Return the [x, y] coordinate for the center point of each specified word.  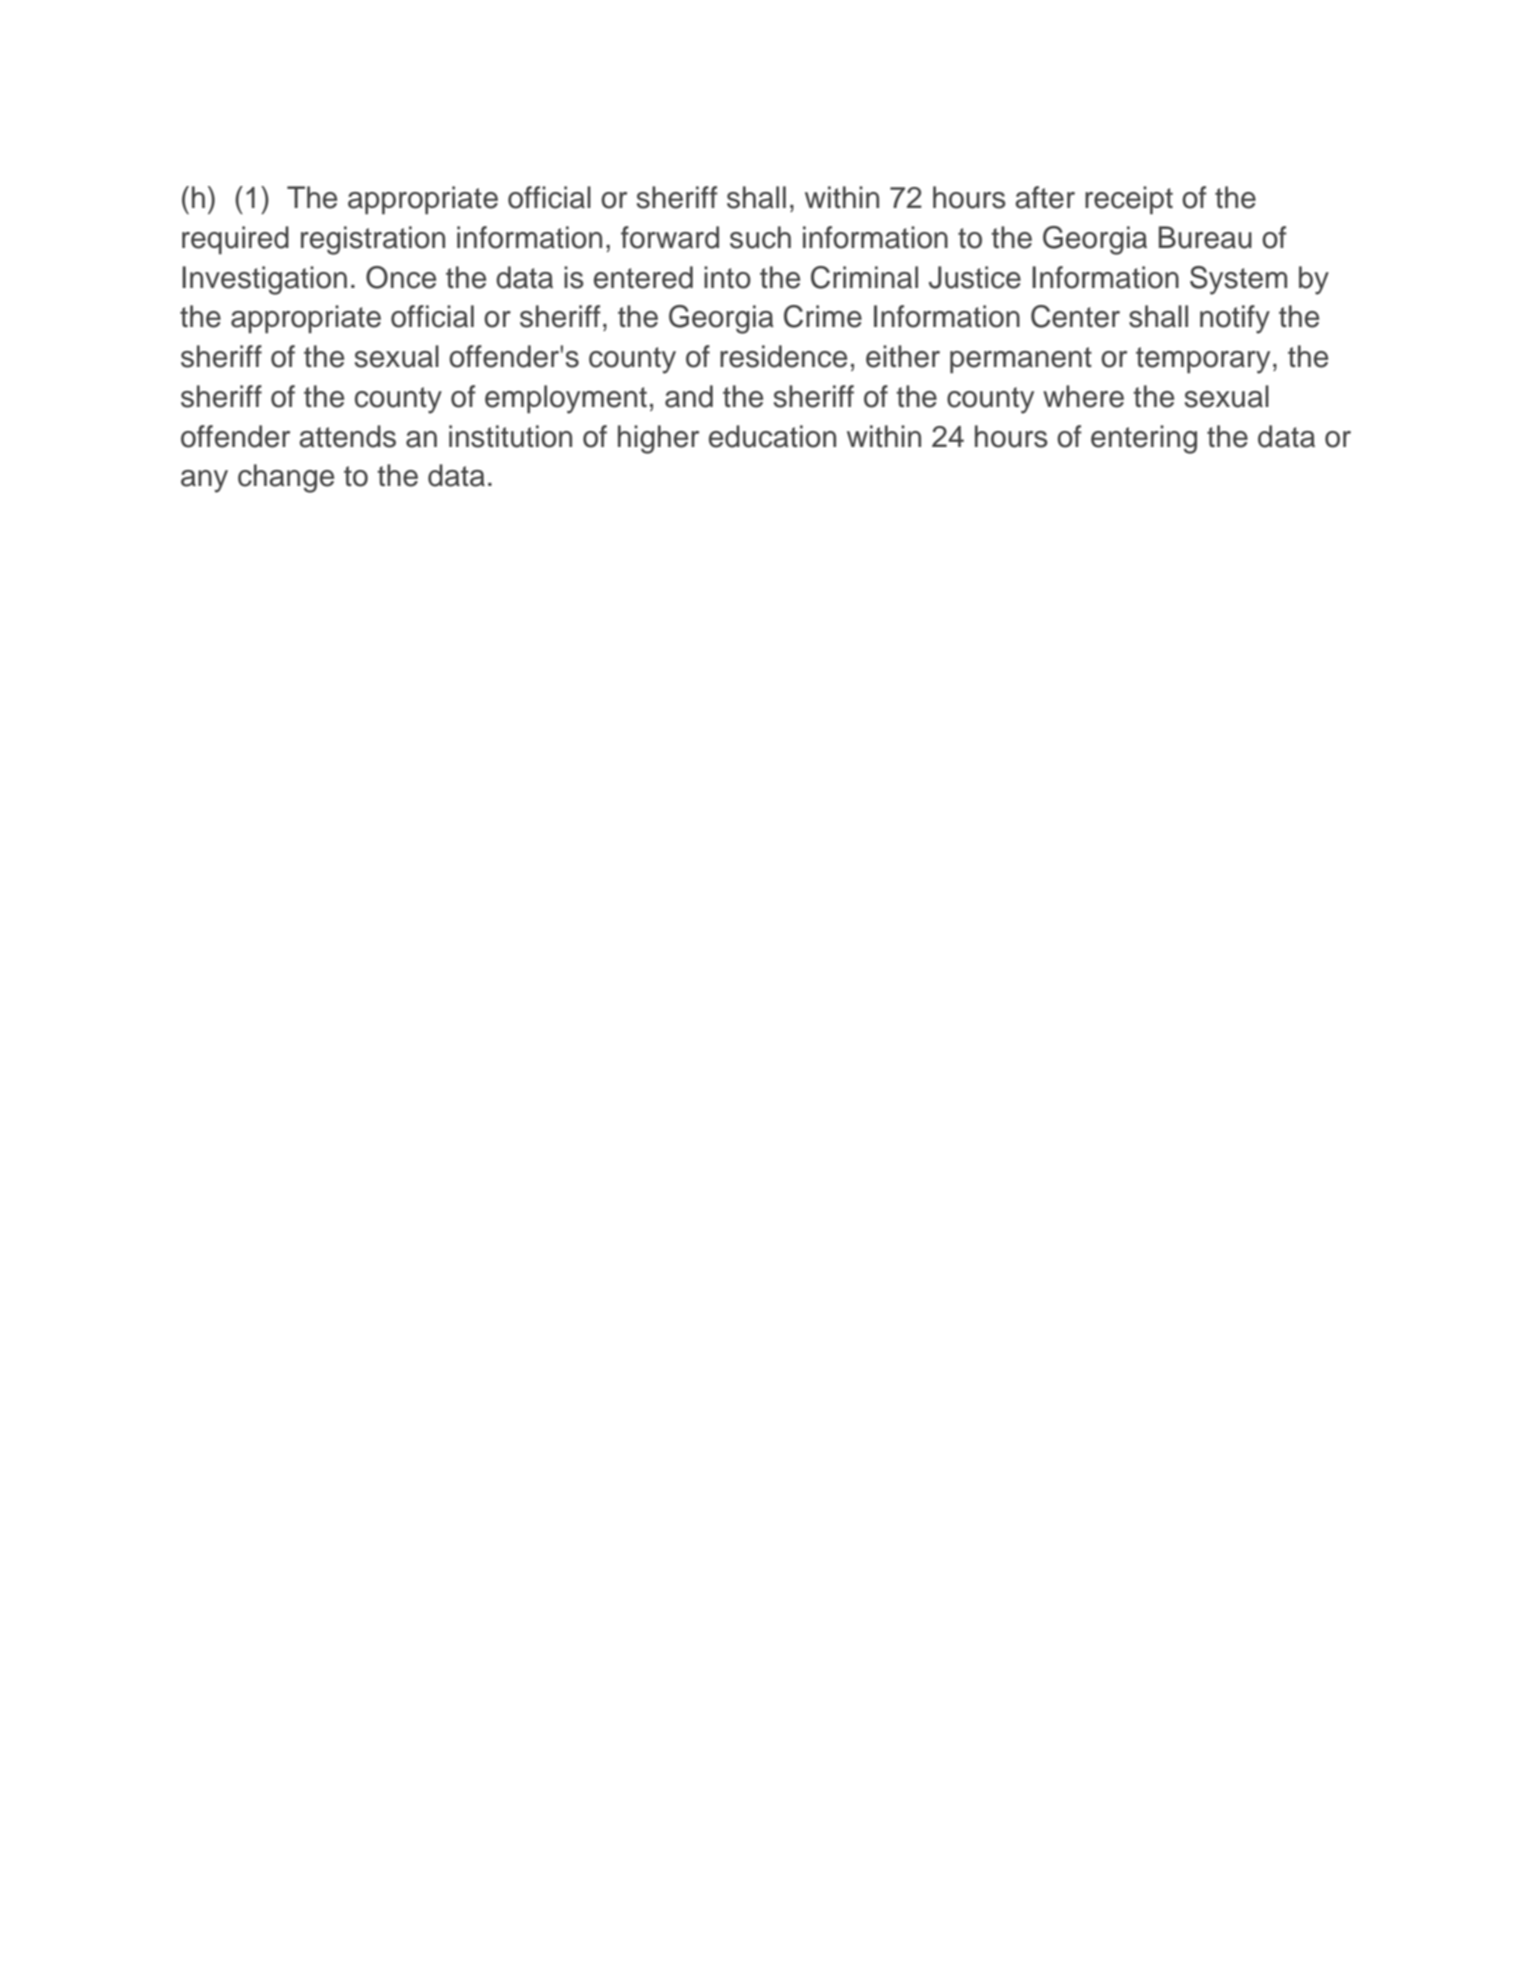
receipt [1129, 200]
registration [373, 240]
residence [783, 356]
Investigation [264, 280]
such [760, 237]
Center [1075, 316]
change [286, 478]
